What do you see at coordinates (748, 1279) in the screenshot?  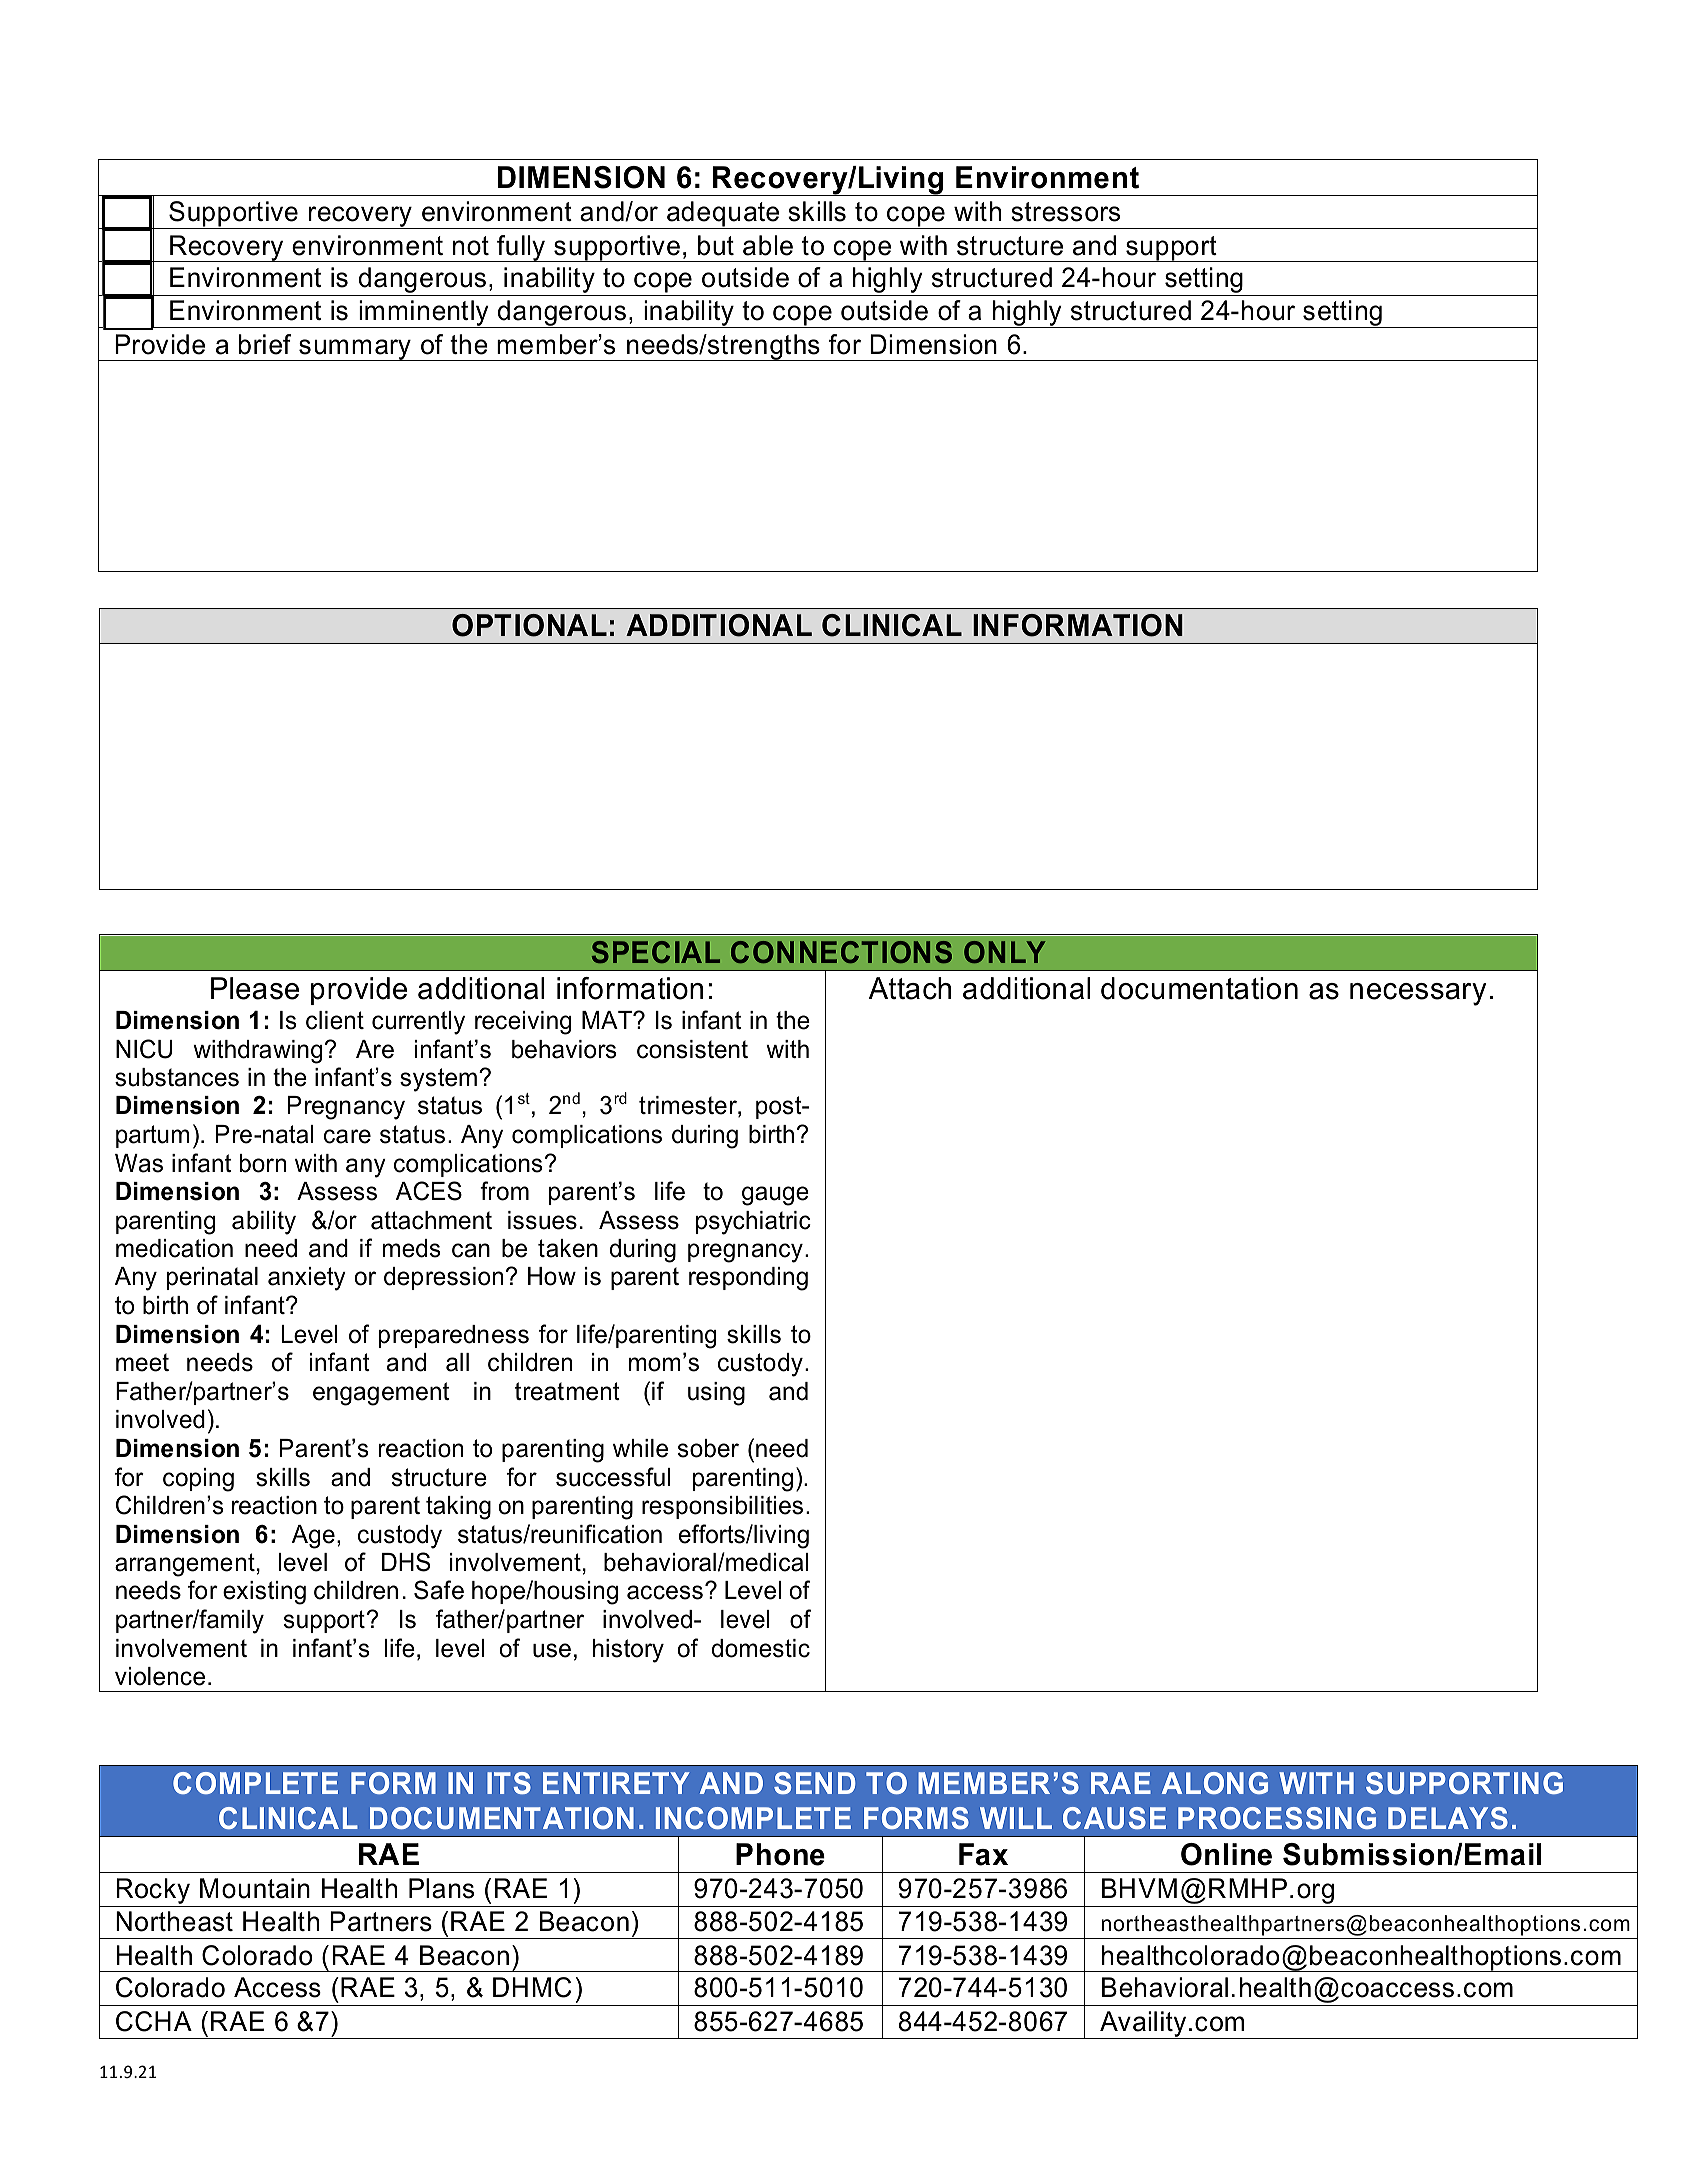 I see `responding` at bounding box center [748, 1279].
